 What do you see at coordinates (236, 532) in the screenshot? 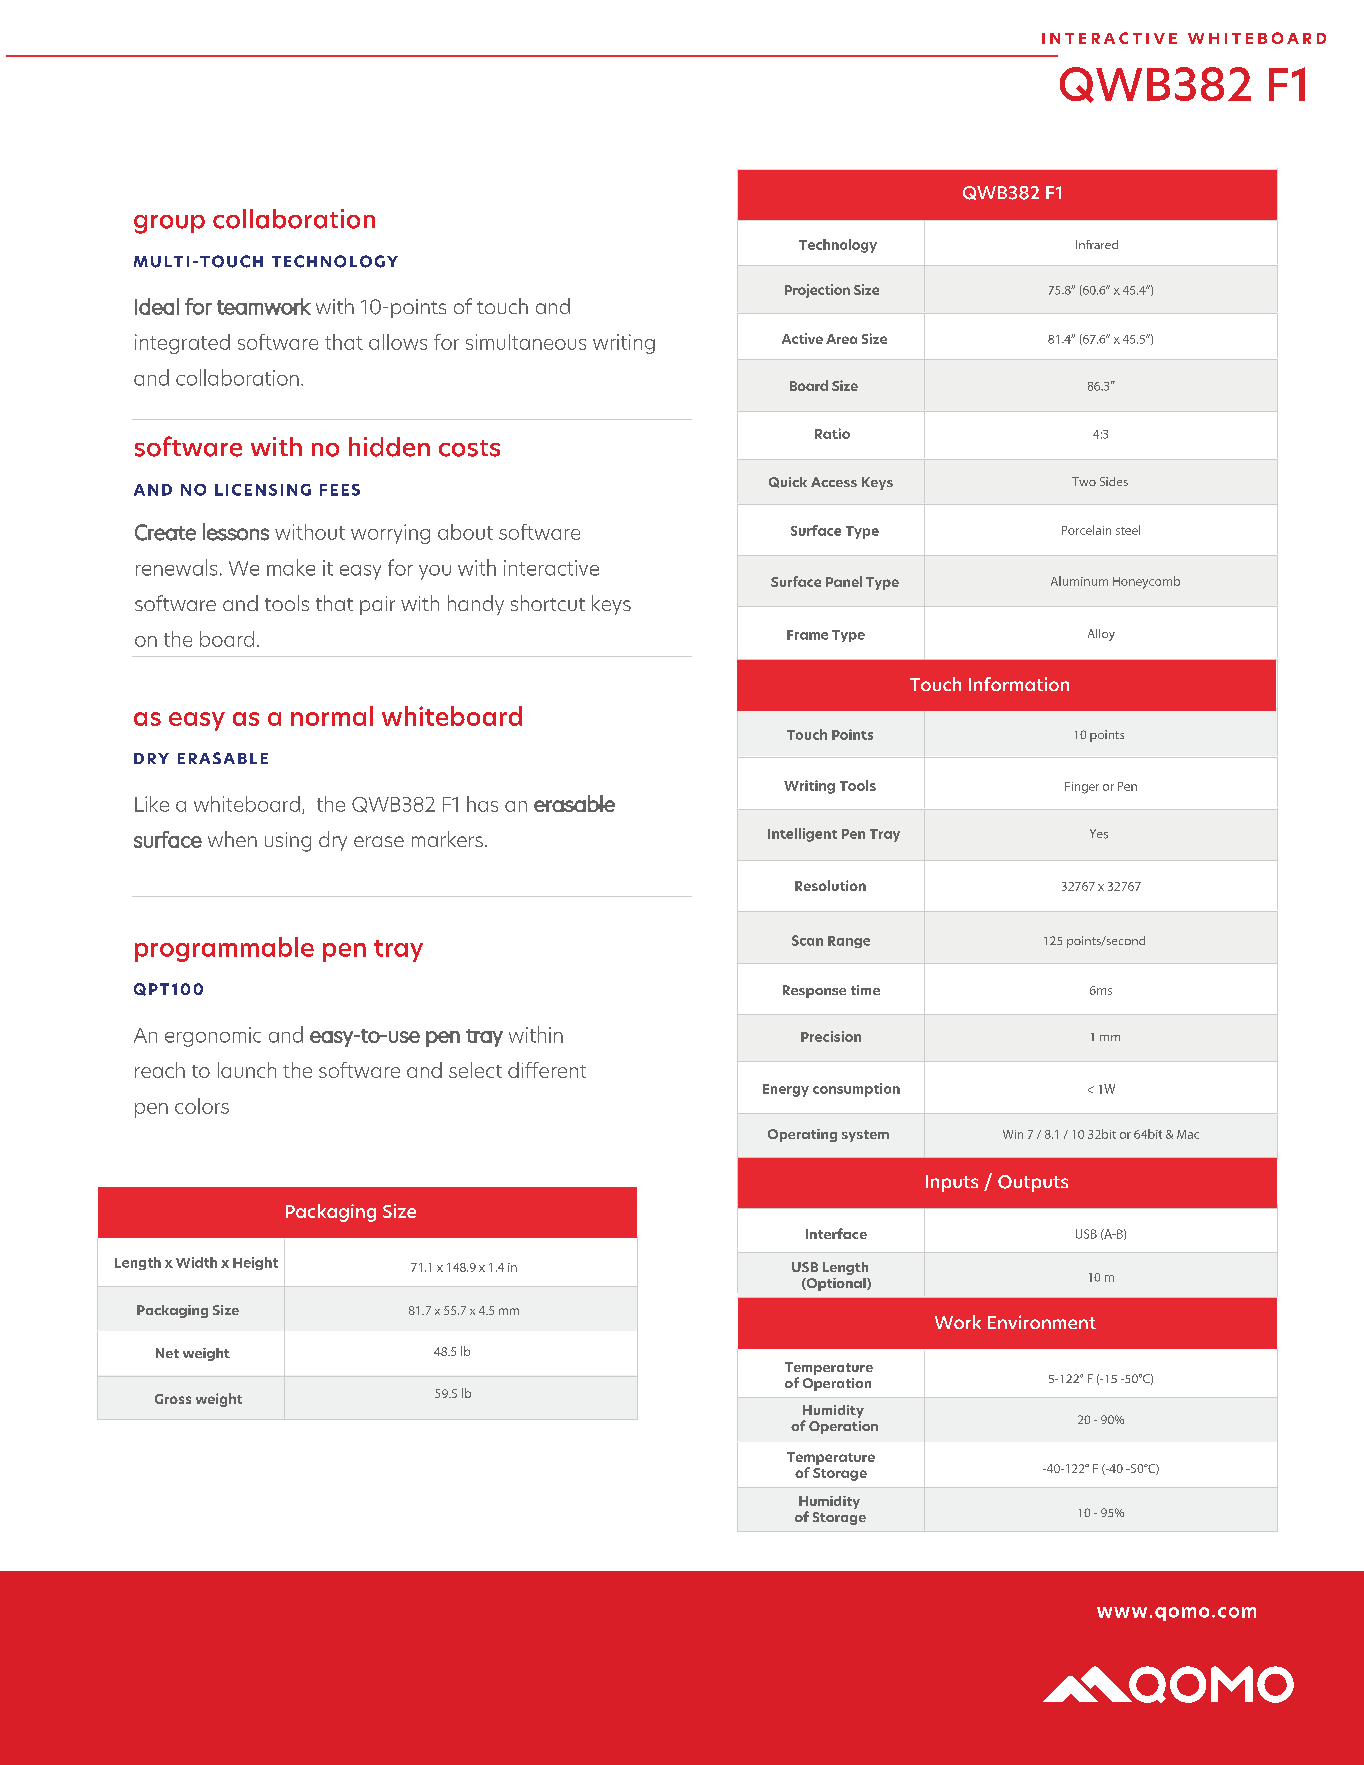
I see `lessons` at bounding box center [236, 532].
